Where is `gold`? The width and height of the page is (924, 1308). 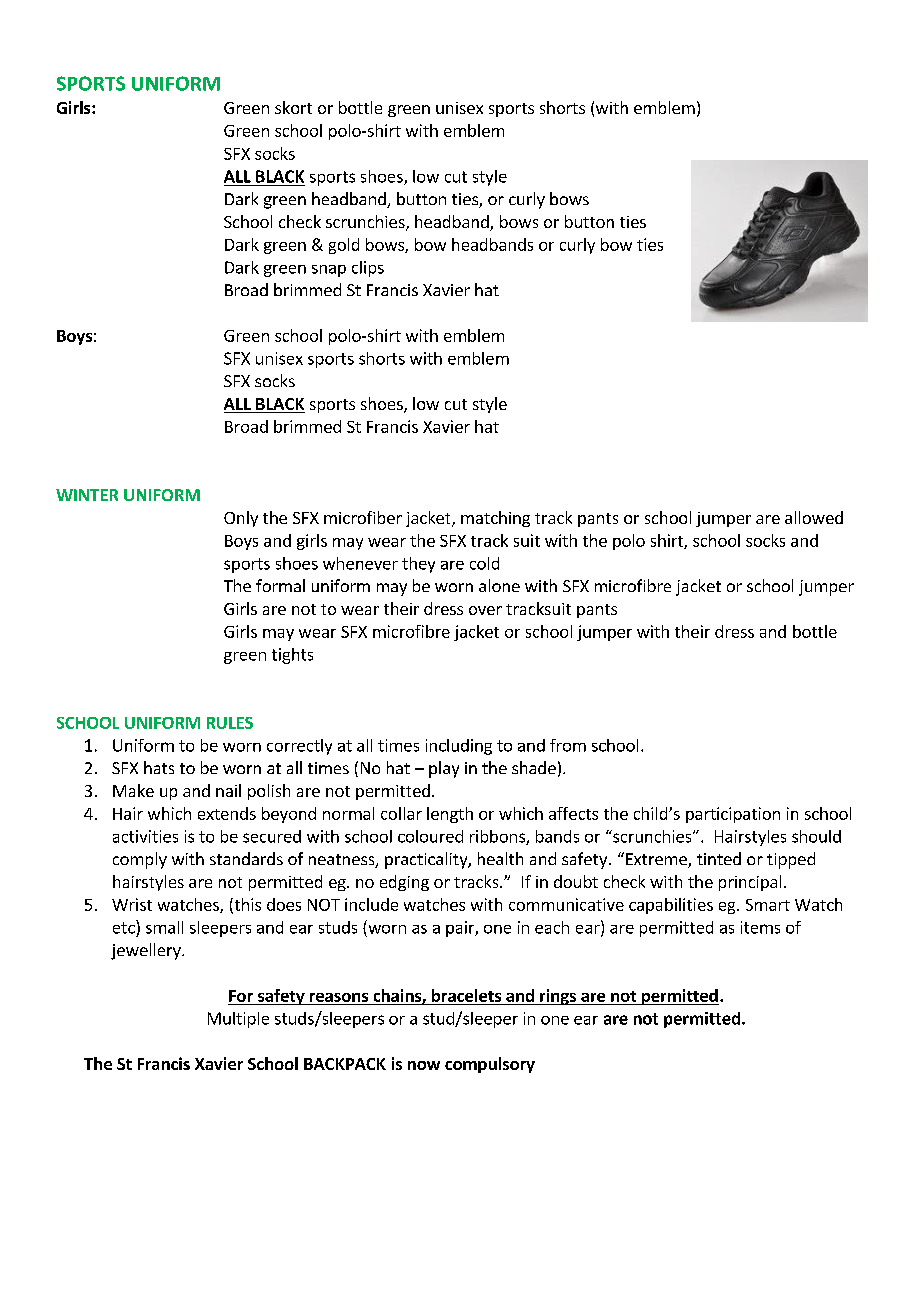 gold is located at coordinates (344, 246).
